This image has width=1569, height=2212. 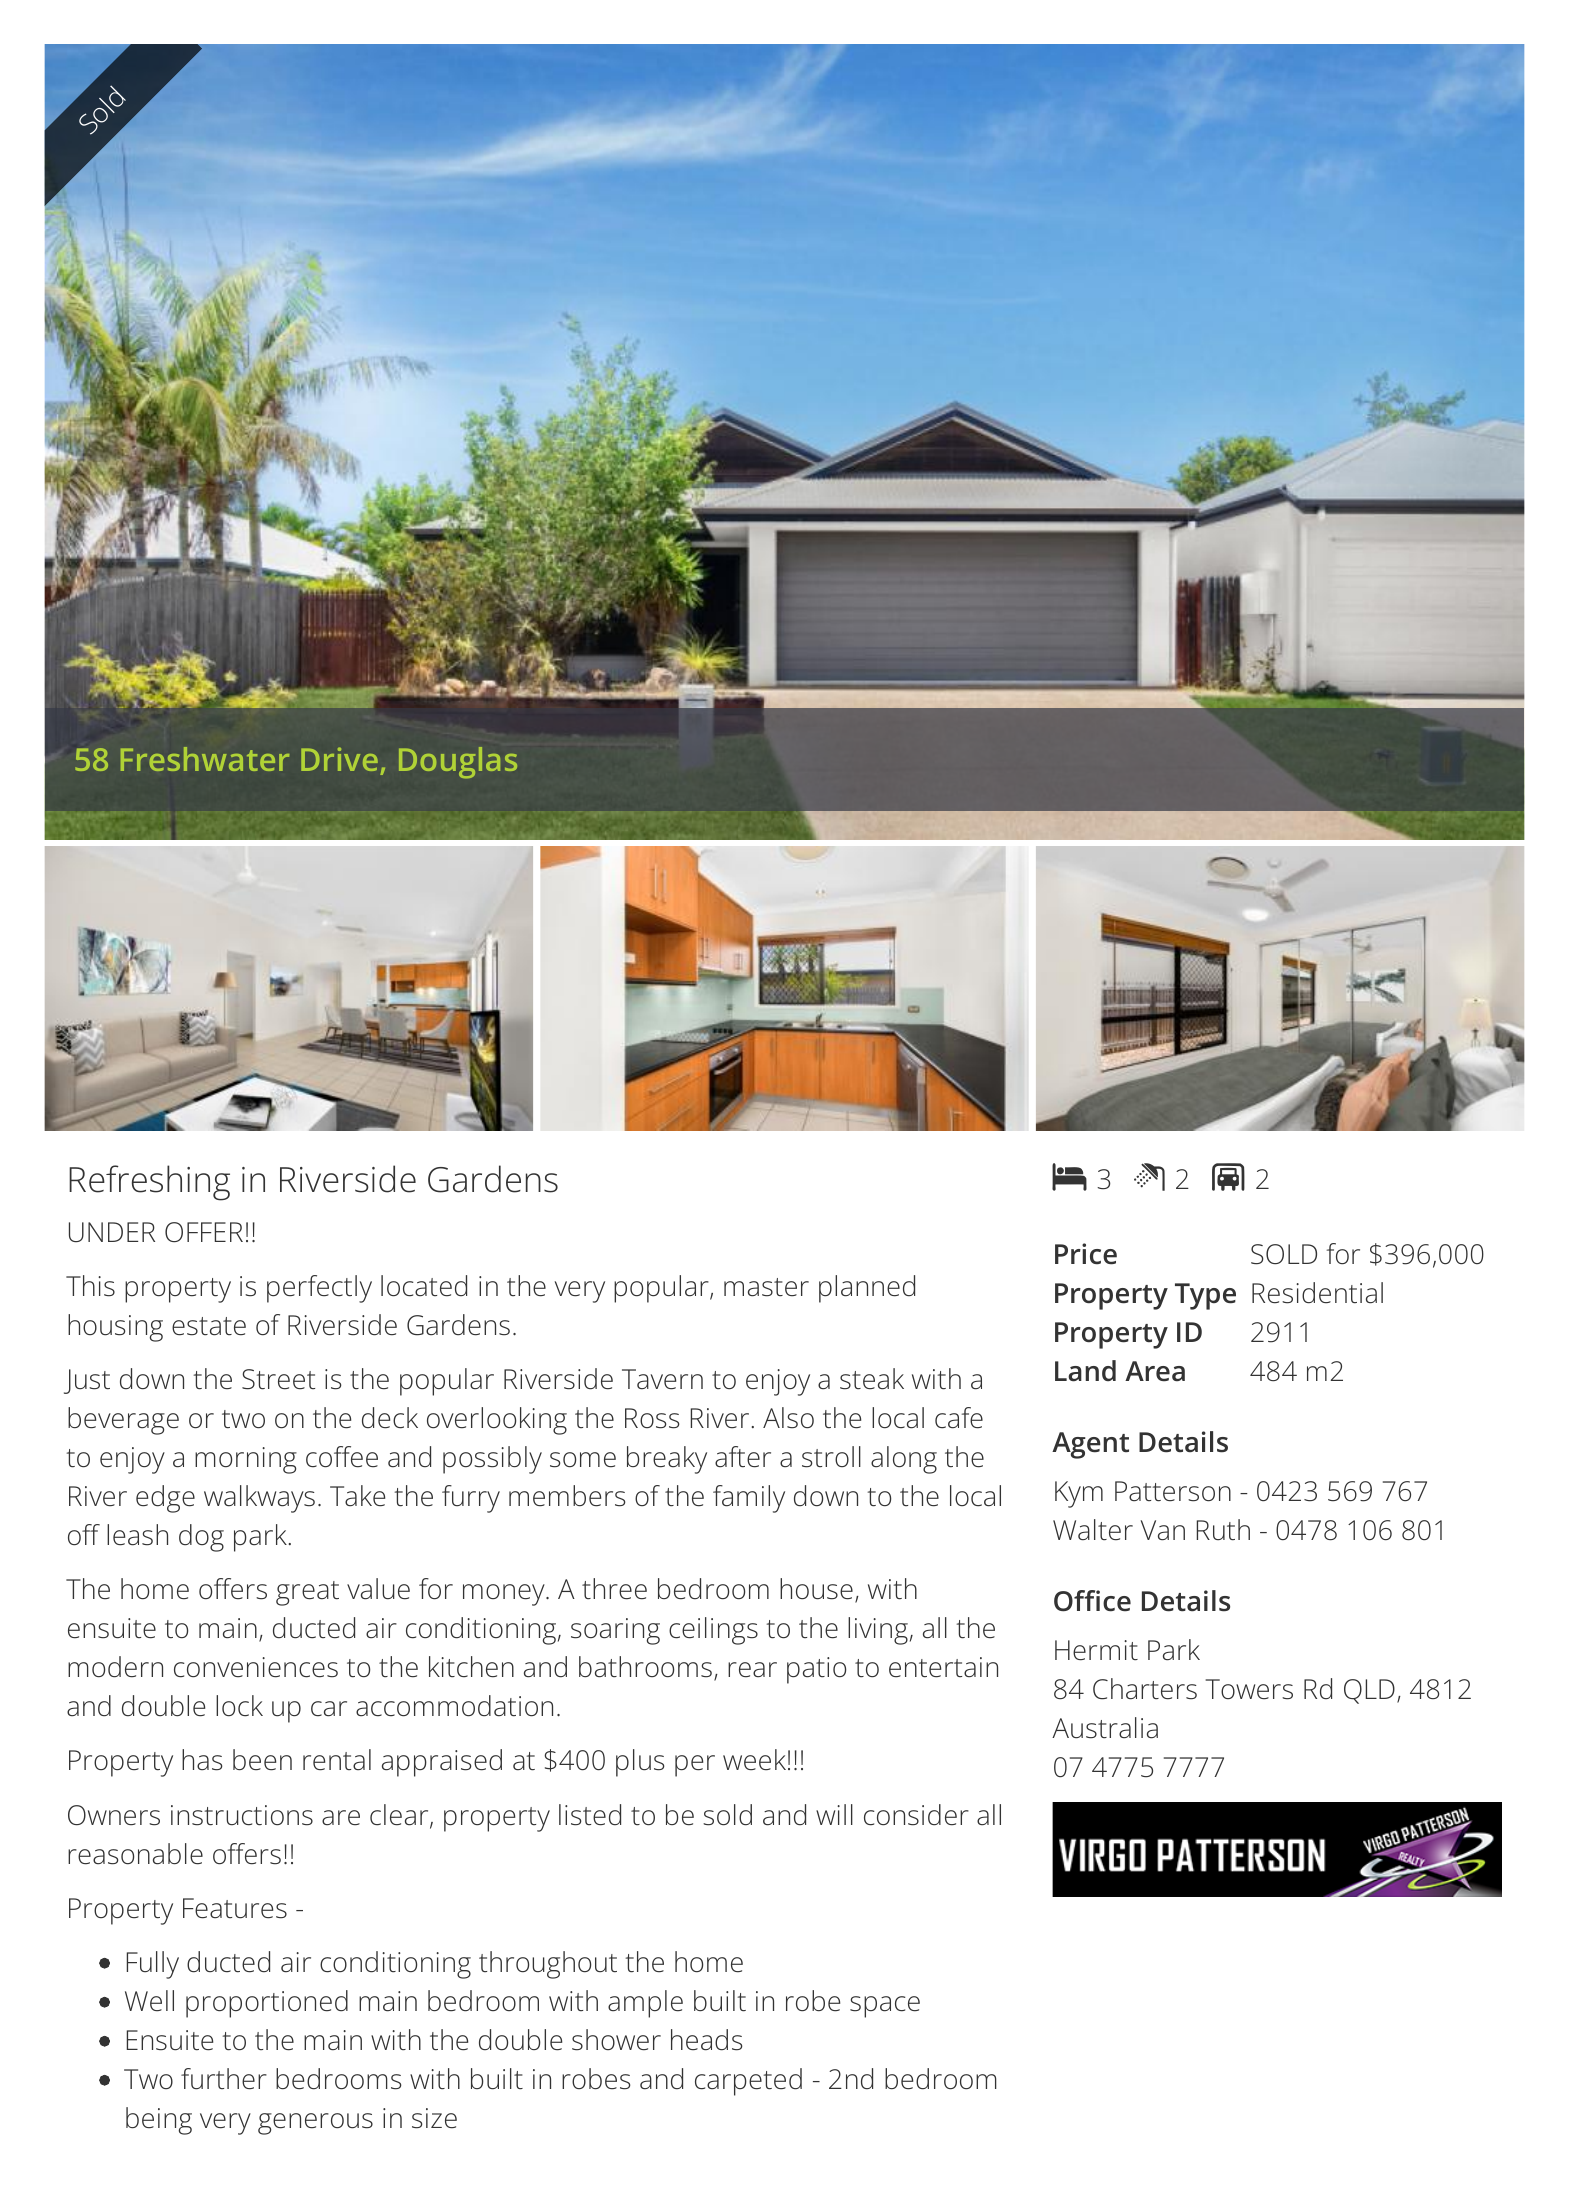 I want to click on Freshwater, so click(x=205, y=759).
